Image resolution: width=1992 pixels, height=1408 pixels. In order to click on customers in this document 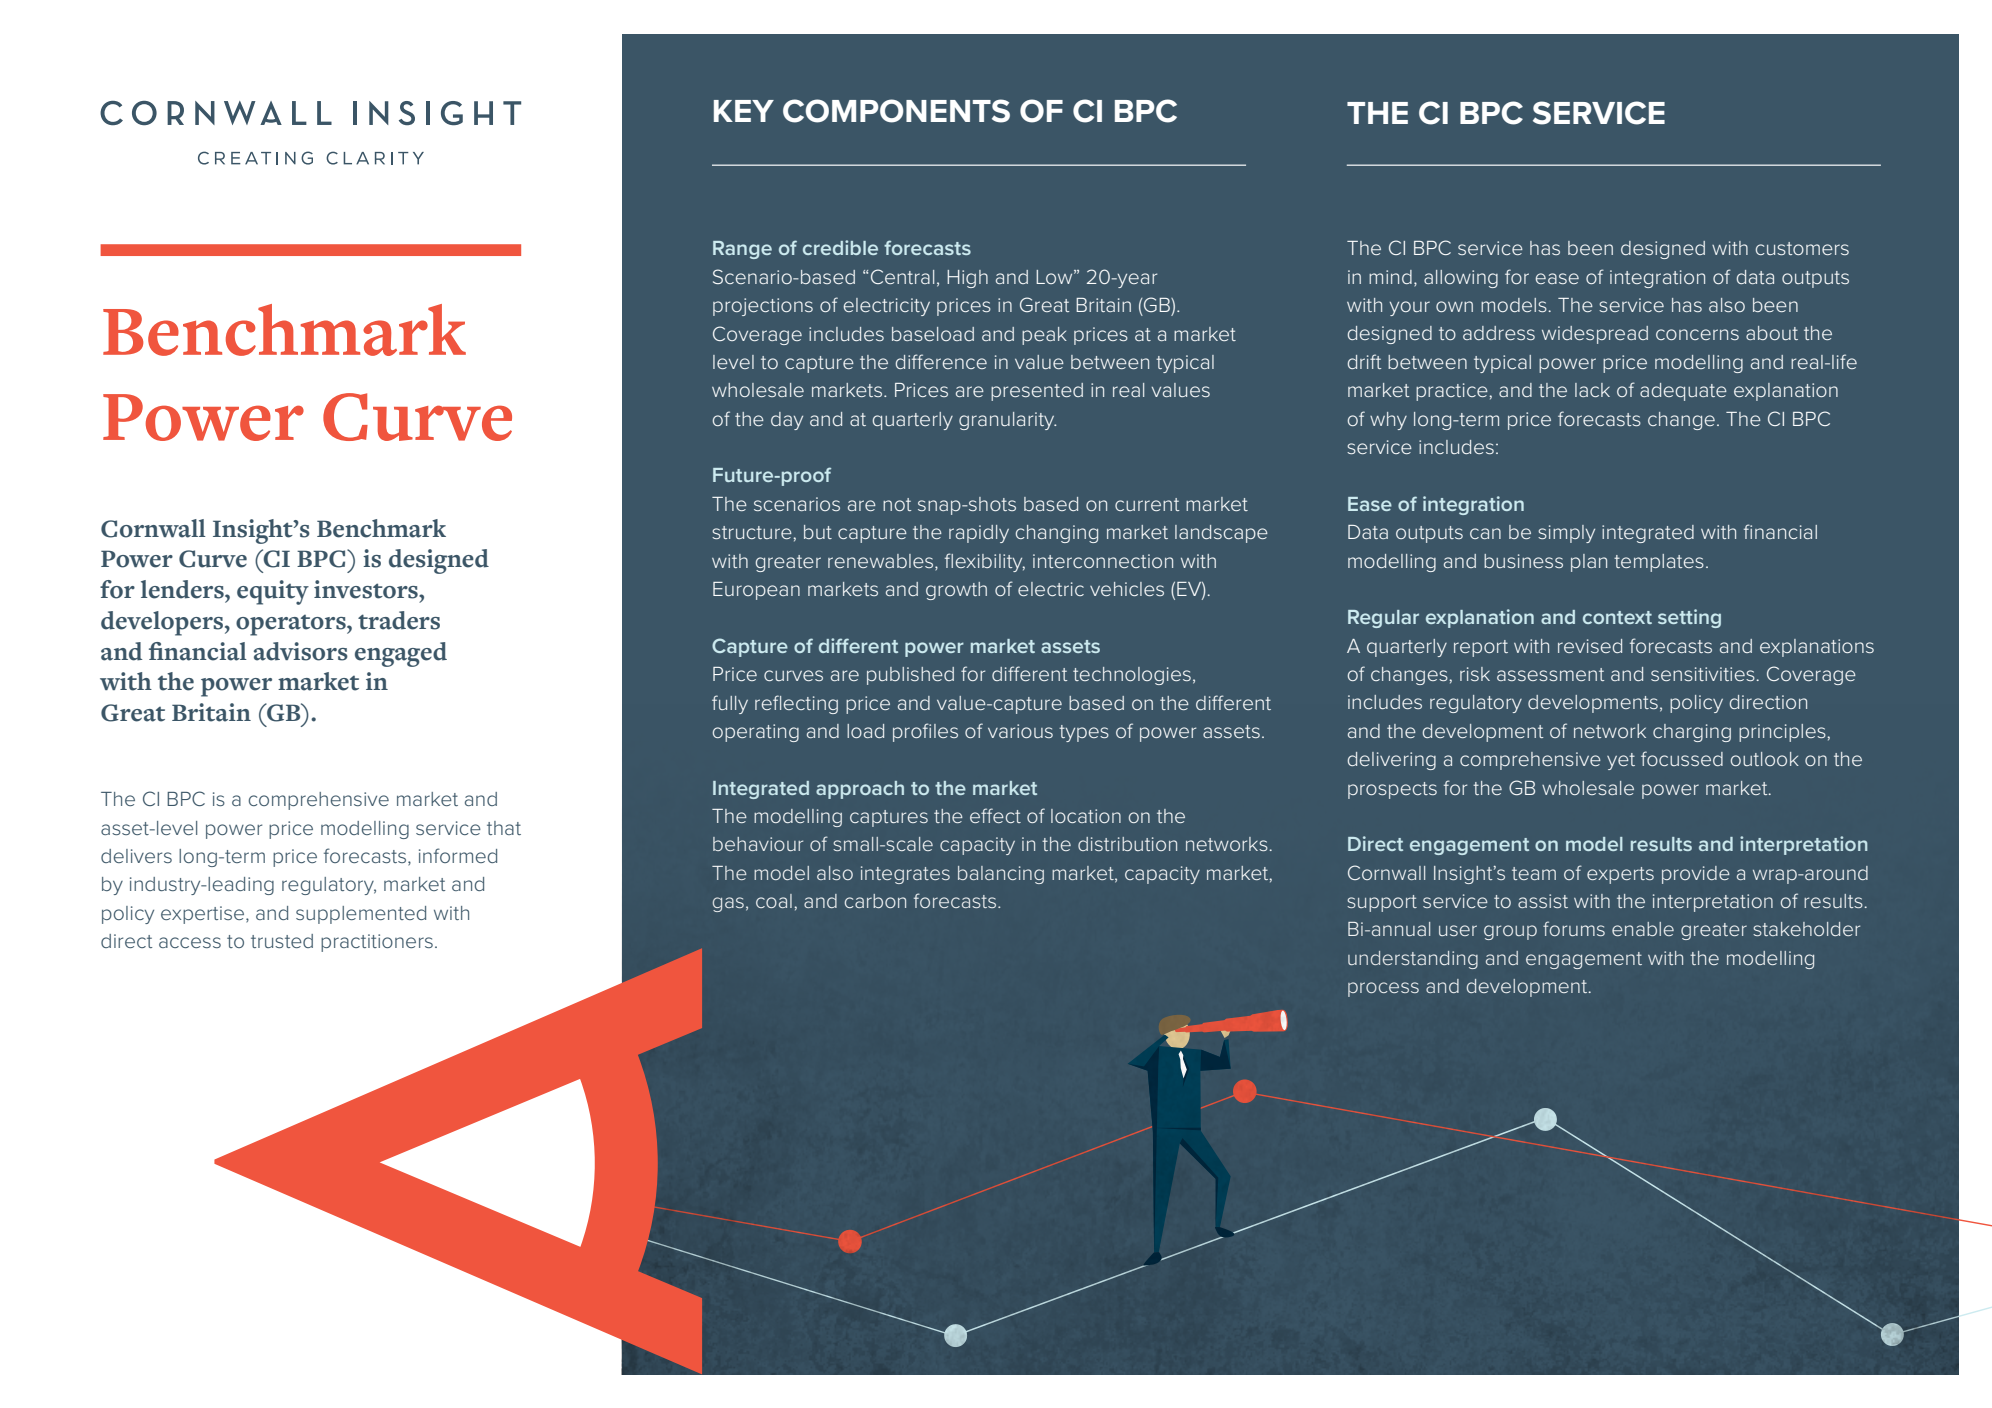, I will do `click(1802, 248)`.
